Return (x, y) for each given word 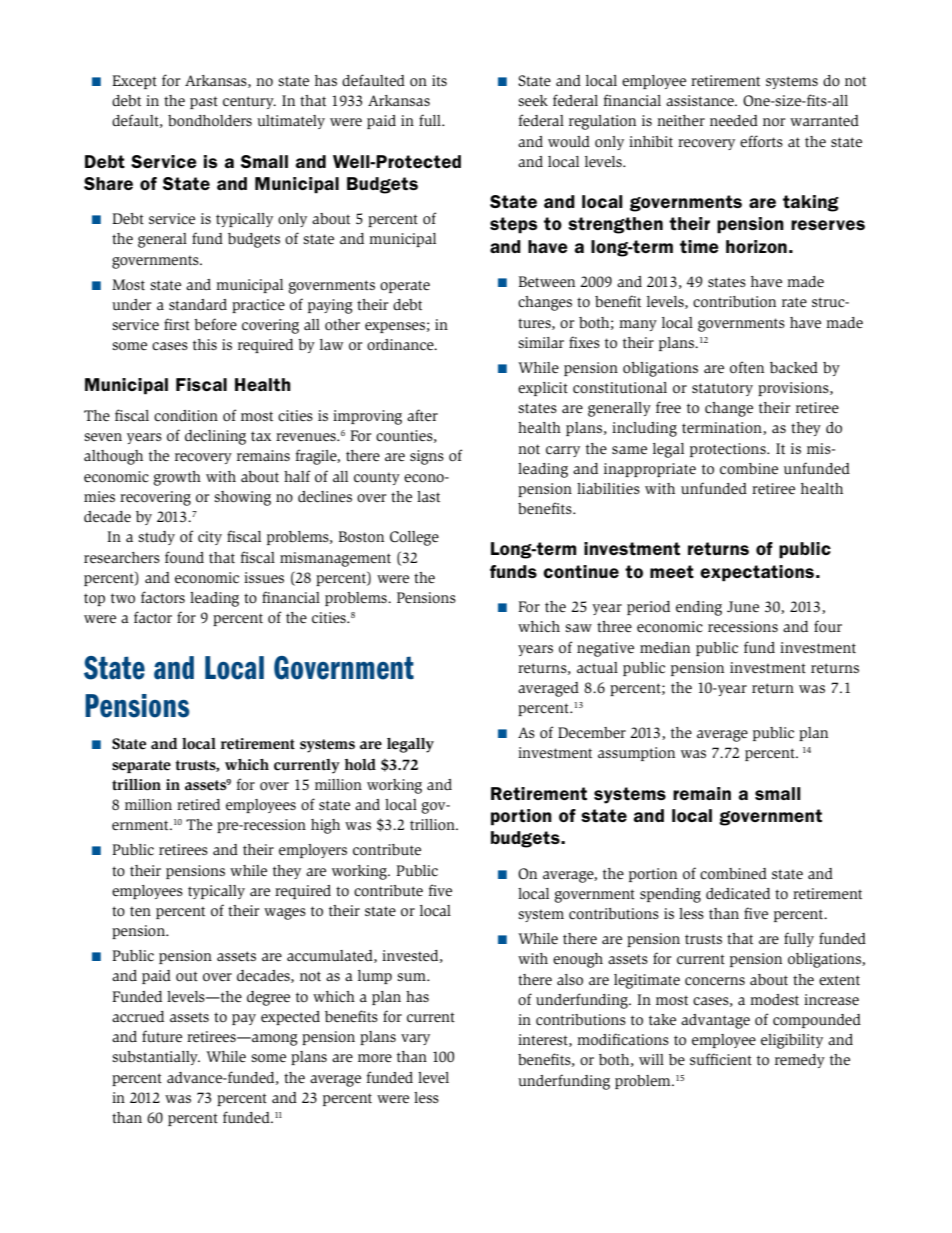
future (162, 1036)
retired (198, 804)
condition (186, 416)
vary (415, 1039)
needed (734, 120)
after (422, 415)
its (439, 80)
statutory (722, 389)
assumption (636, 754)
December (592, 732)
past (204, 102)
